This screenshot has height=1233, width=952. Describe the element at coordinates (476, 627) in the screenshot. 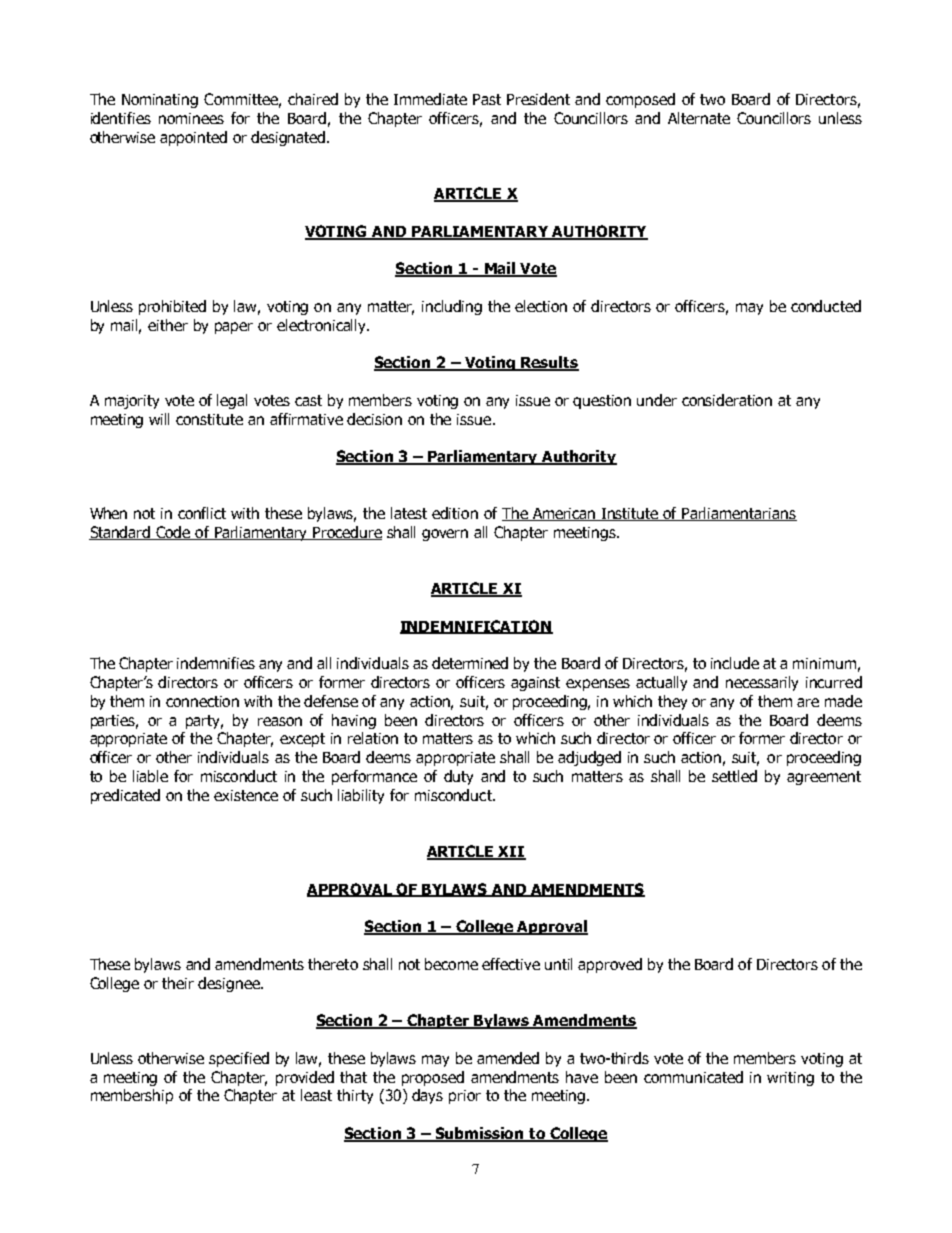

I see `INDEMNIFICATION` at that location.
